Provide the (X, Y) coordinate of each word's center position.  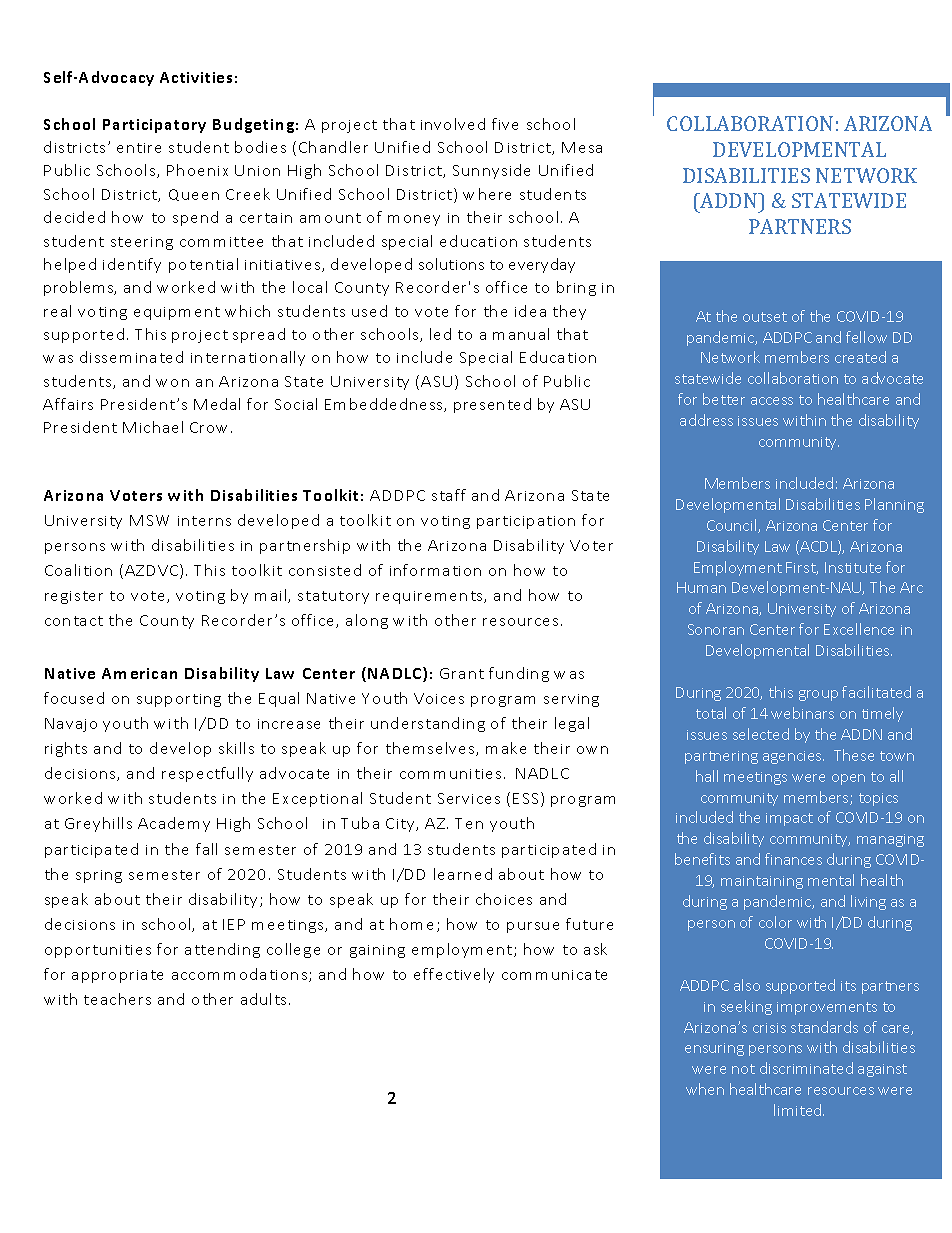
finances (793, 859)
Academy (174, 824)
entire (139, 148)
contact (74, 621)
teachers (117, 999)
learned (463, 874)
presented (492, 405)
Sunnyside (491, 171)
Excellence (859, 629)
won (172, 383)
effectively (454, 975)
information (435, 570)
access (772, 401)
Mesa (582, 147)
